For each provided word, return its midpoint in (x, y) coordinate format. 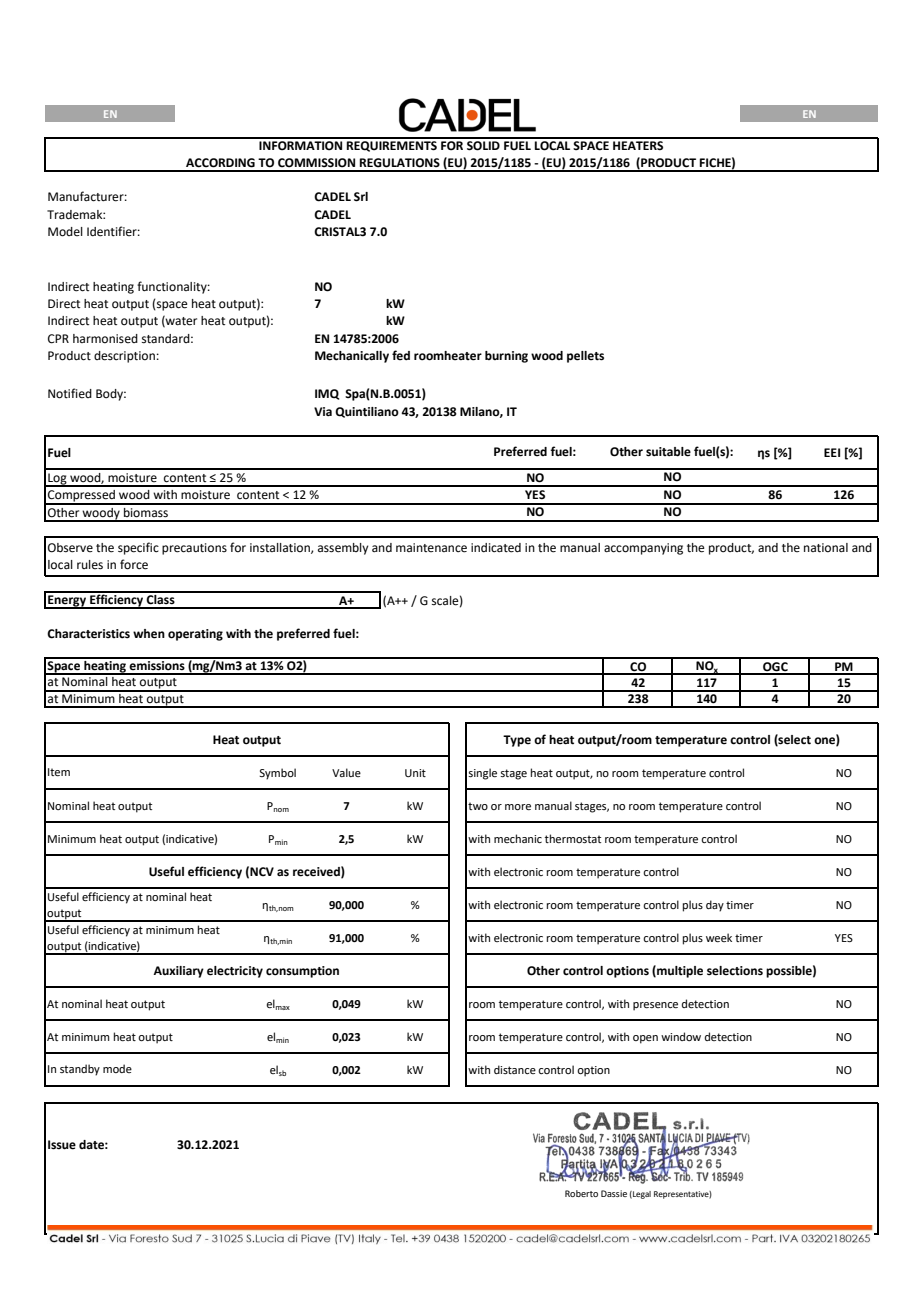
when (149, 634)
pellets (585, 357)
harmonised (105, 339)
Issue (62, 1145)
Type (517, 741)
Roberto (581, 1193)
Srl (361, 197)
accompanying (643, 549)
